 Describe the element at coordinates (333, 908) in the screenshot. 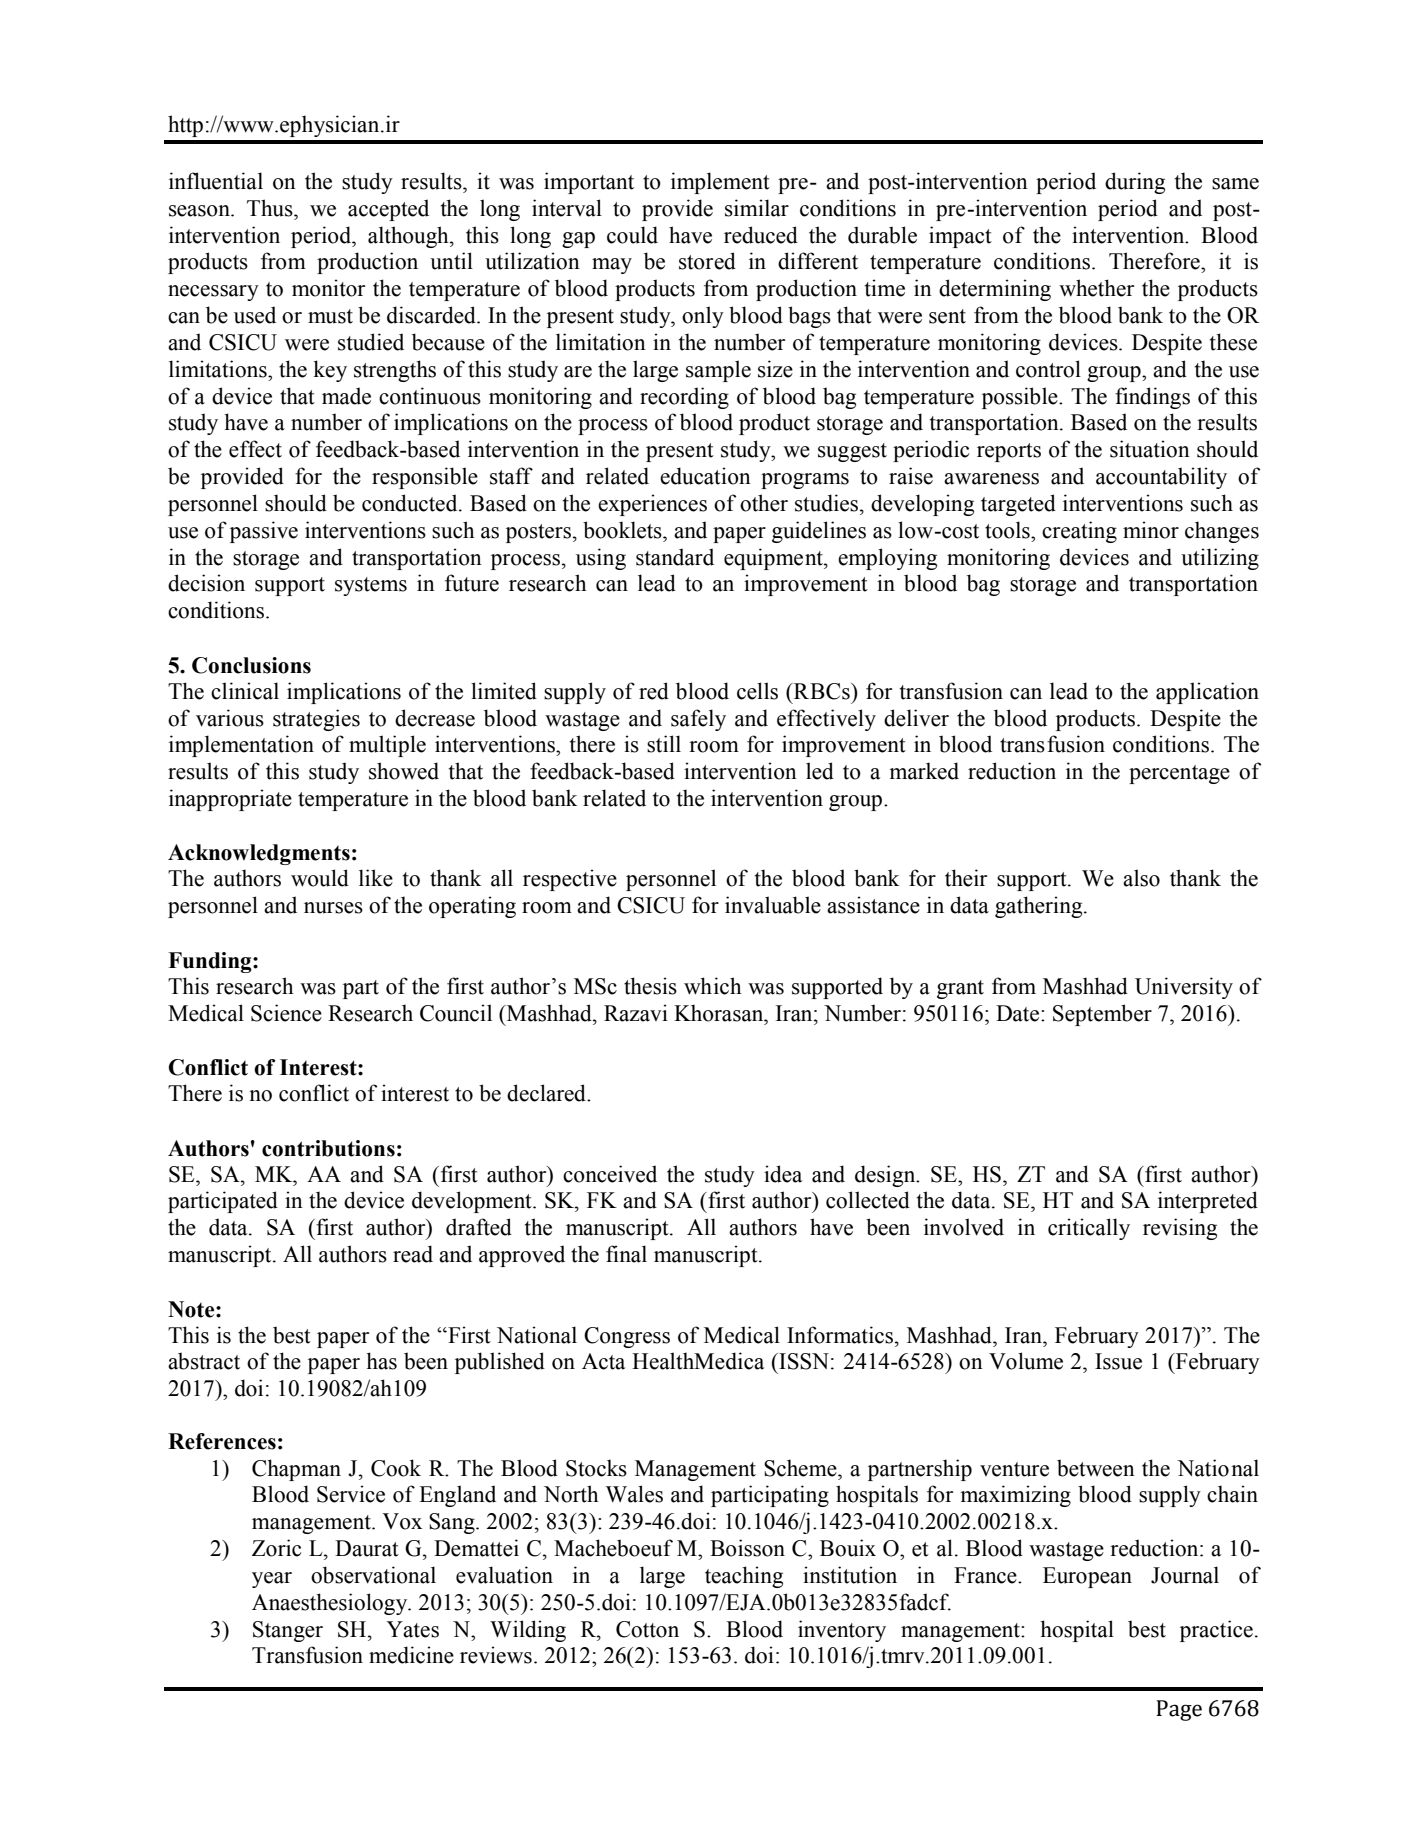

I see `nurses` at that location.
